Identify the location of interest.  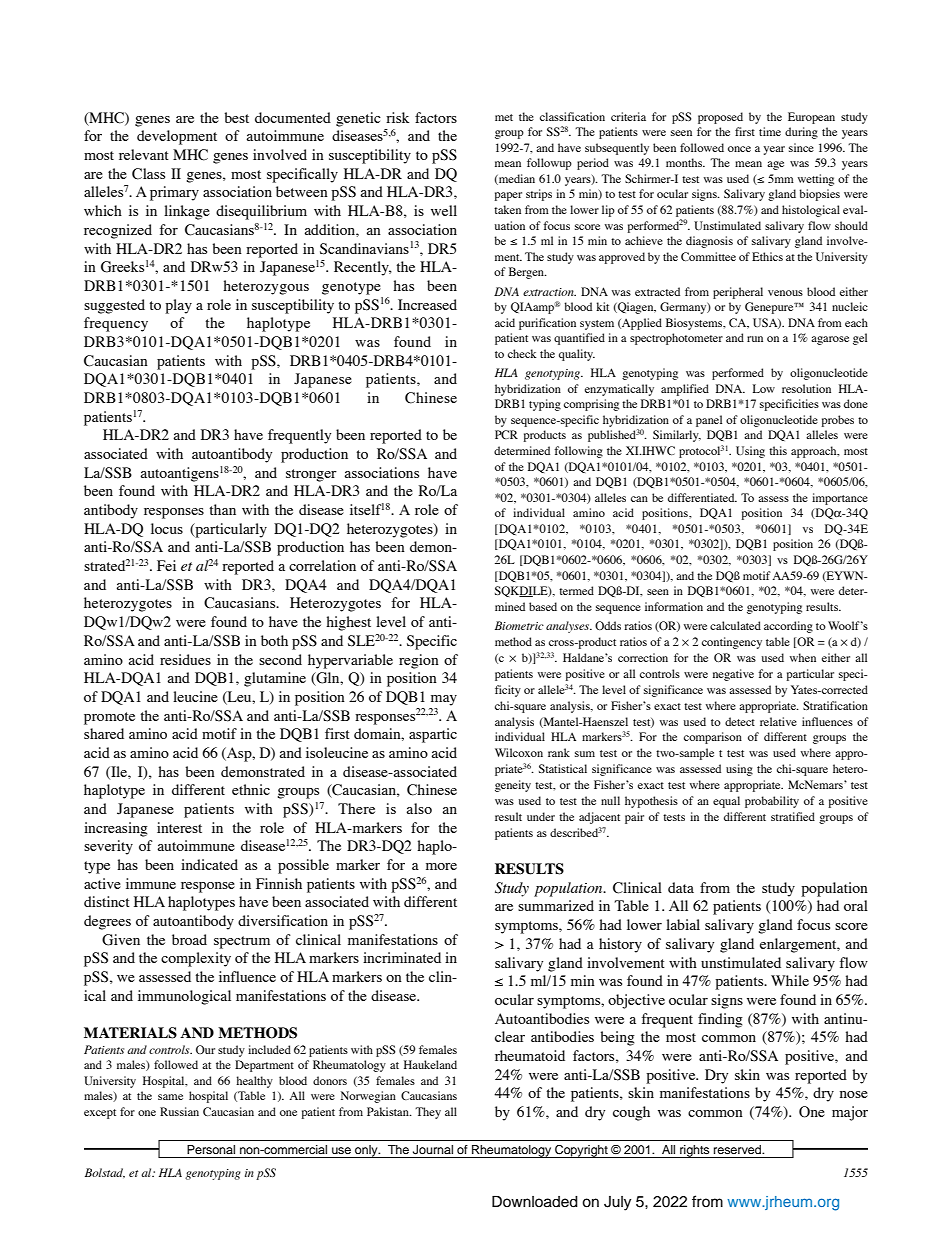
(179, 827).
